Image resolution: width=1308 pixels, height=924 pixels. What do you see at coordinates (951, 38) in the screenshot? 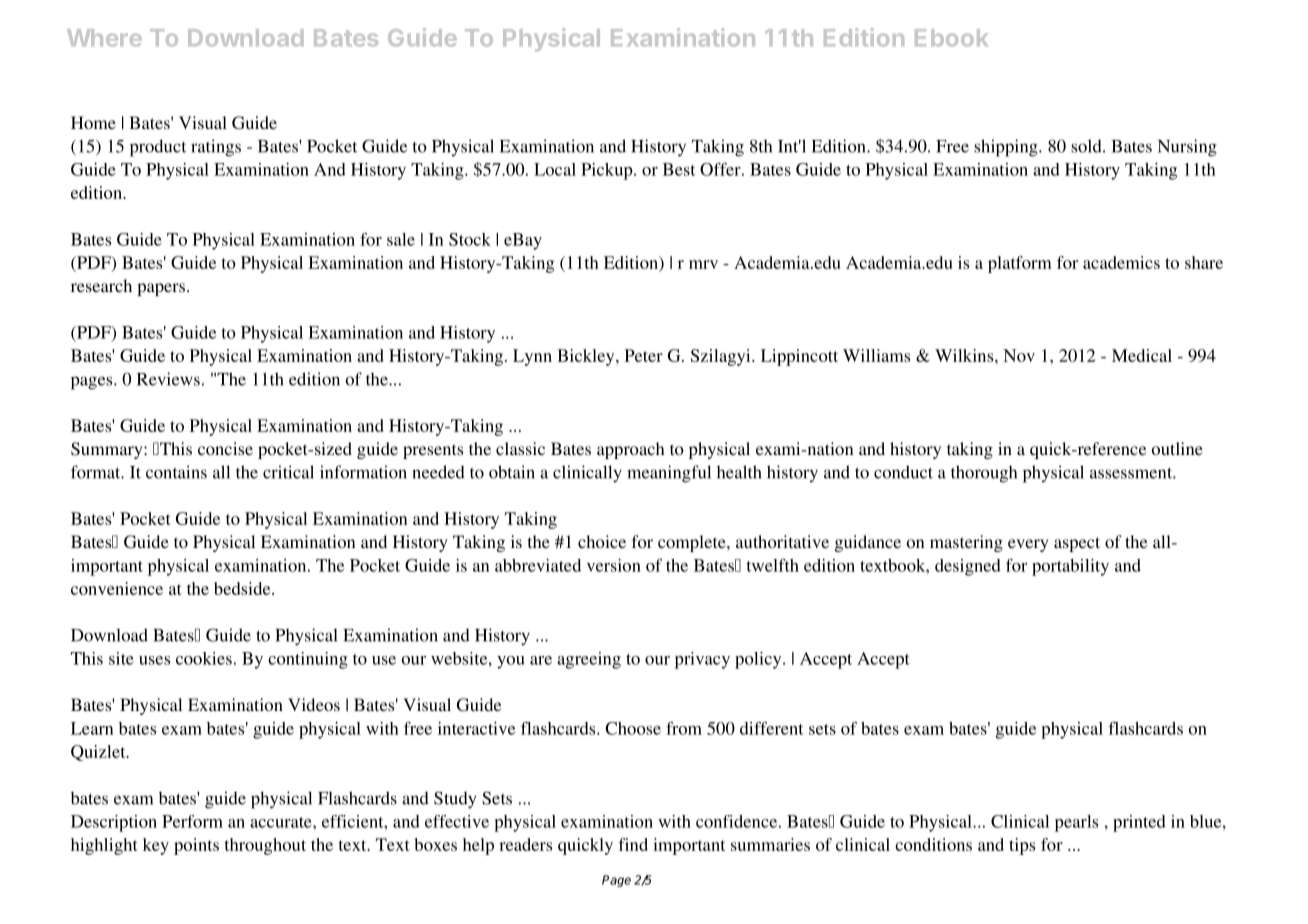
I see `Ebook` at bounding box center [951, 38].
